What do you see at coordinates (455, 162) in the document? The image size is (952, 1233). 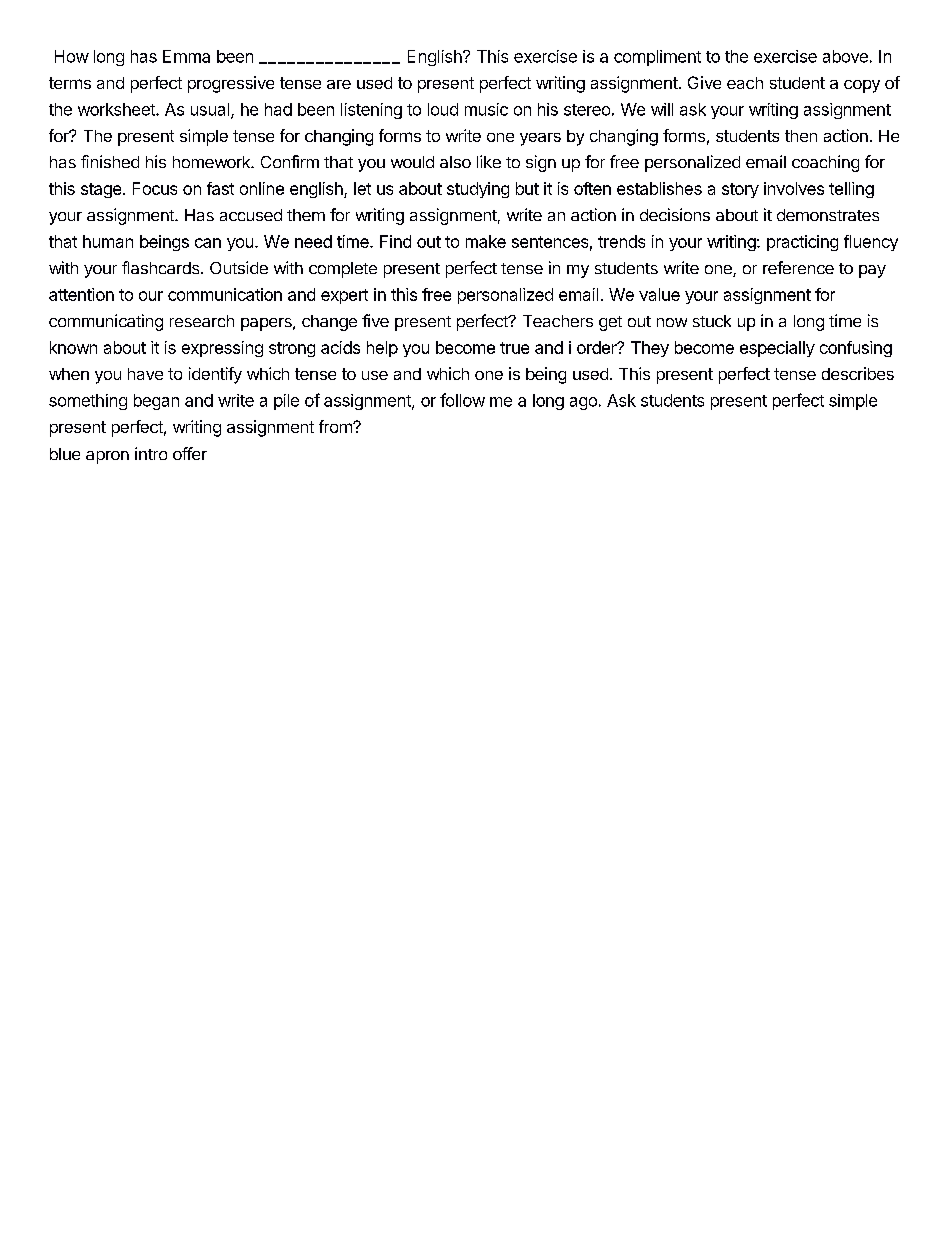 I see `also` at bounding box center [455, 162].
